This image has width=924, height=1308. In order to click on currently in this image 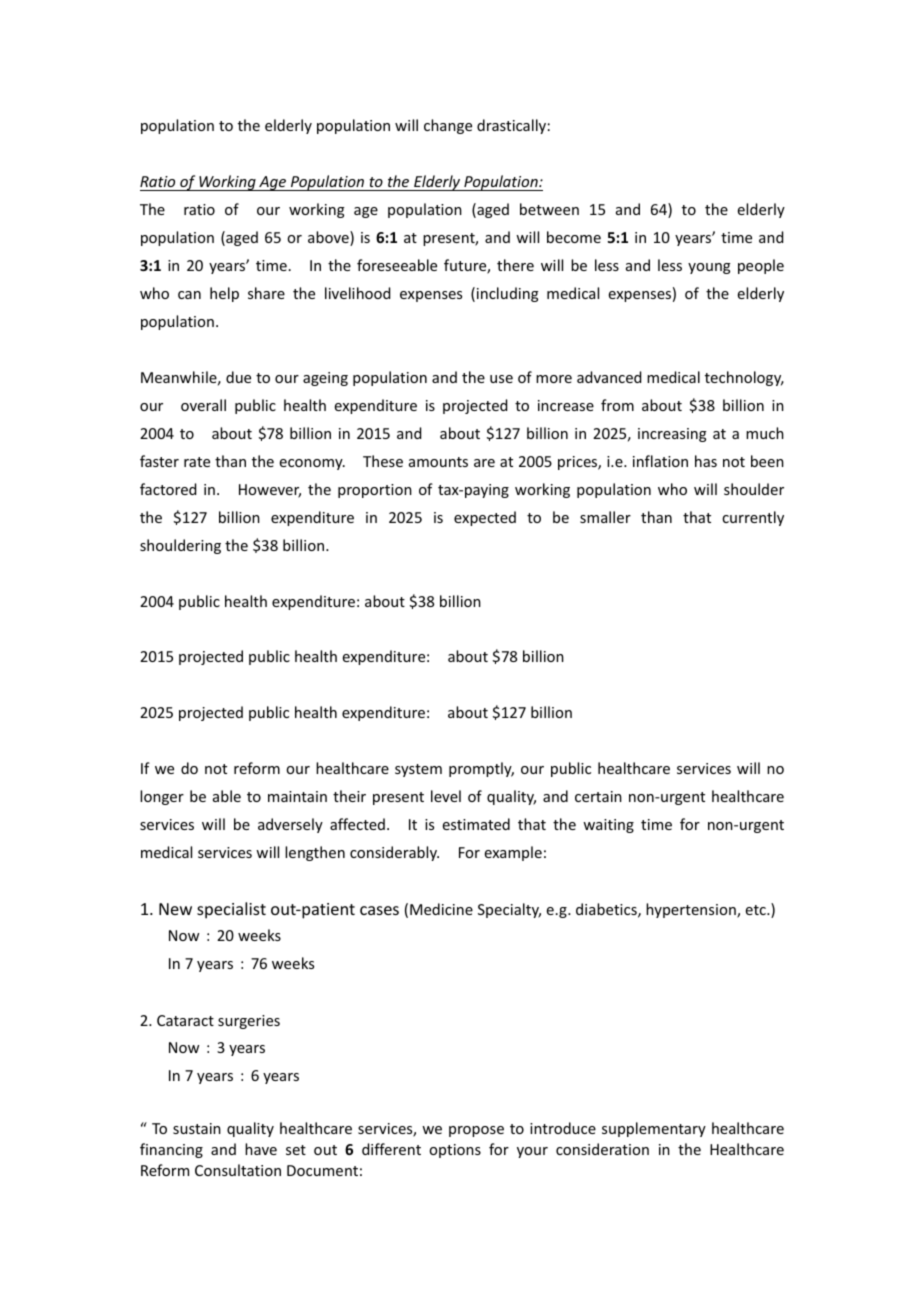, I will do `click(753, 518)`.
